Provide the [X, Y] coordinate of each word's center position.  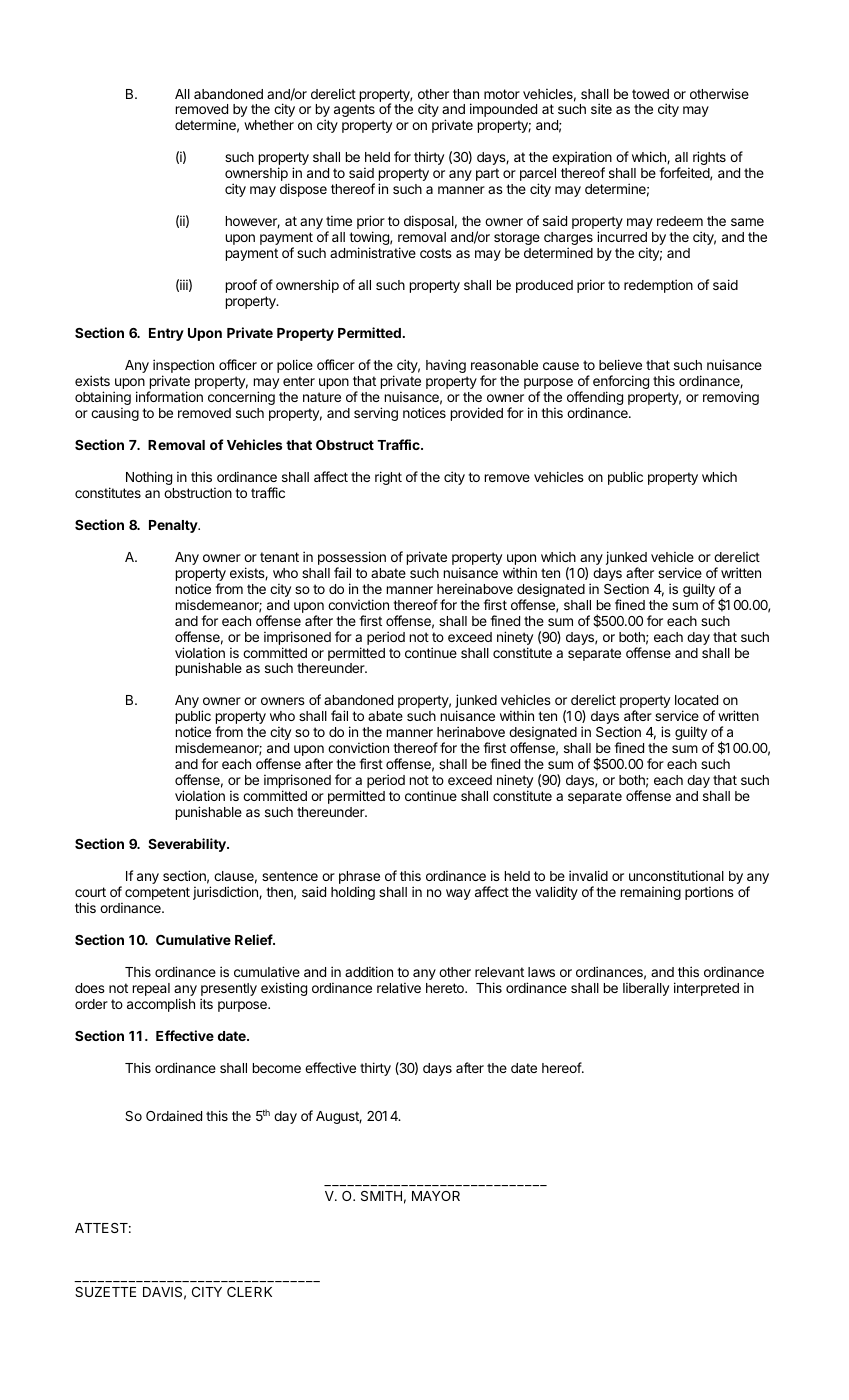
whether [269, 125]
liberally [646, 989]
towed [650, 94]
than [466, 94]
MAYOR [436, 1196]
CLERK [249, 1292]
